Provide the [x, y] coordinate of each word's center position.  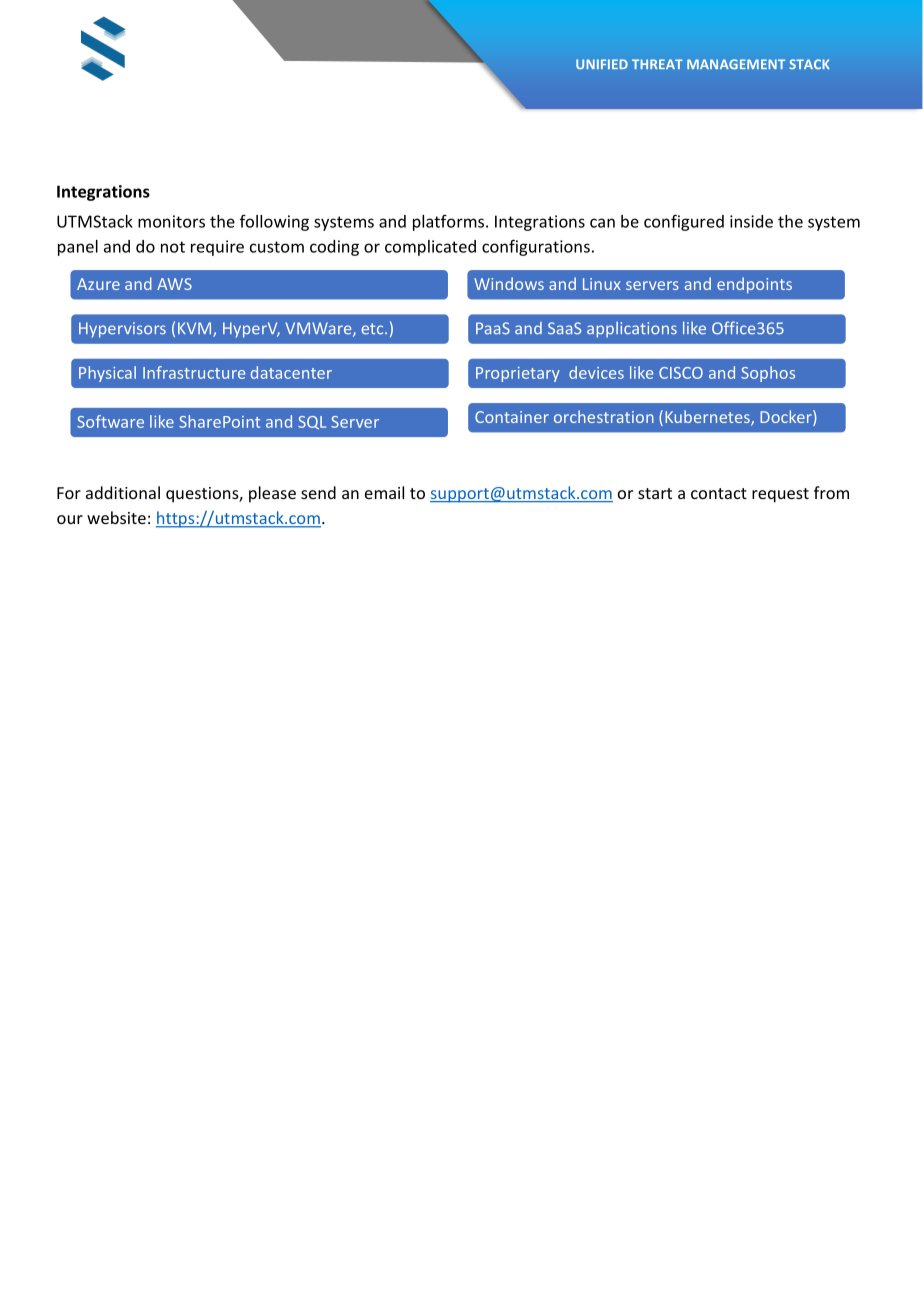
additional [123, 492]
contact [719, 493]
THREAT [657, 64]
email [384, 492]
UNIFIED [602, 64]
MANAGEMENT [736, 64]
